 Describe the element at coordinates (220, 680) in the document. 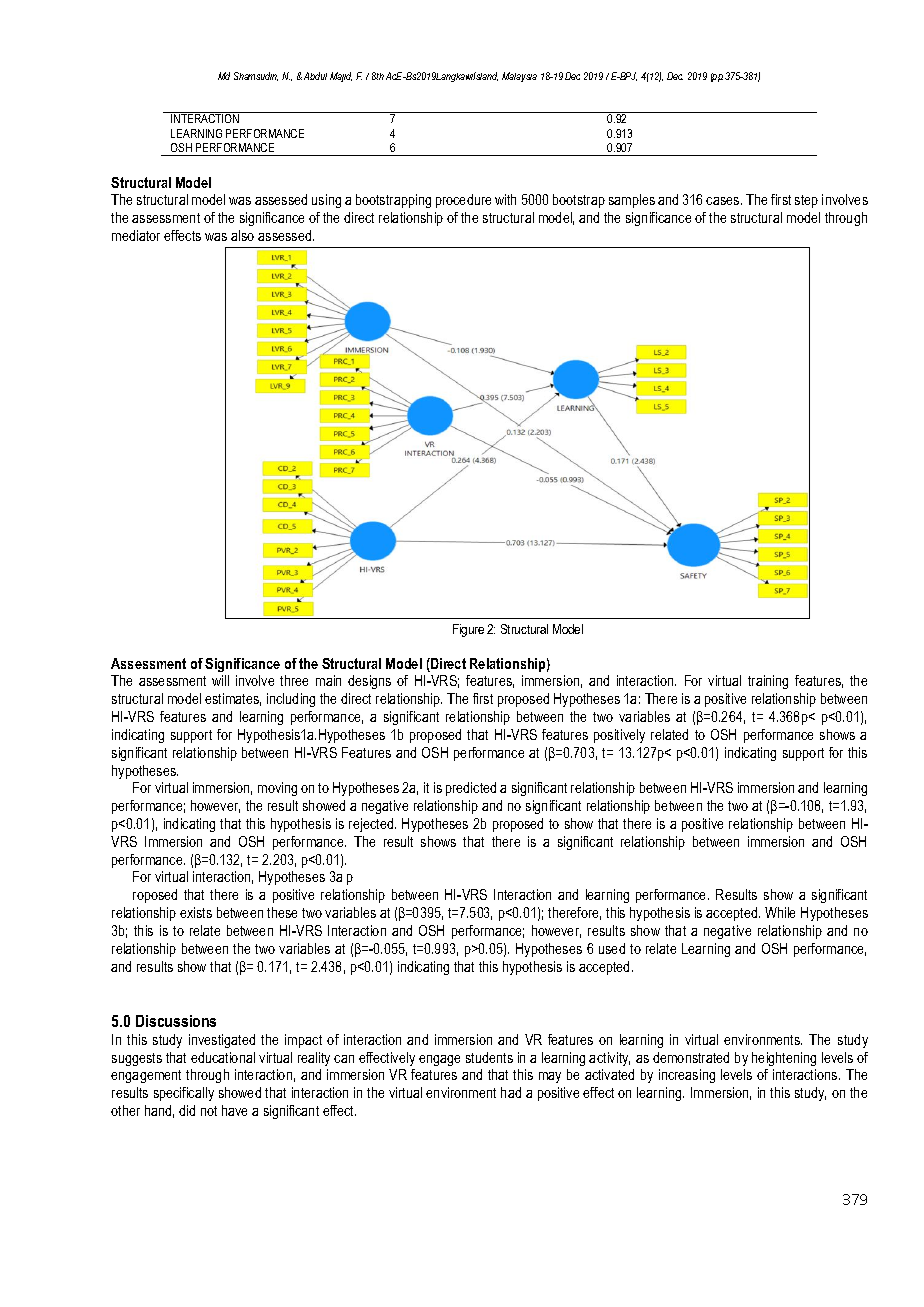

I see `will` at that location.
